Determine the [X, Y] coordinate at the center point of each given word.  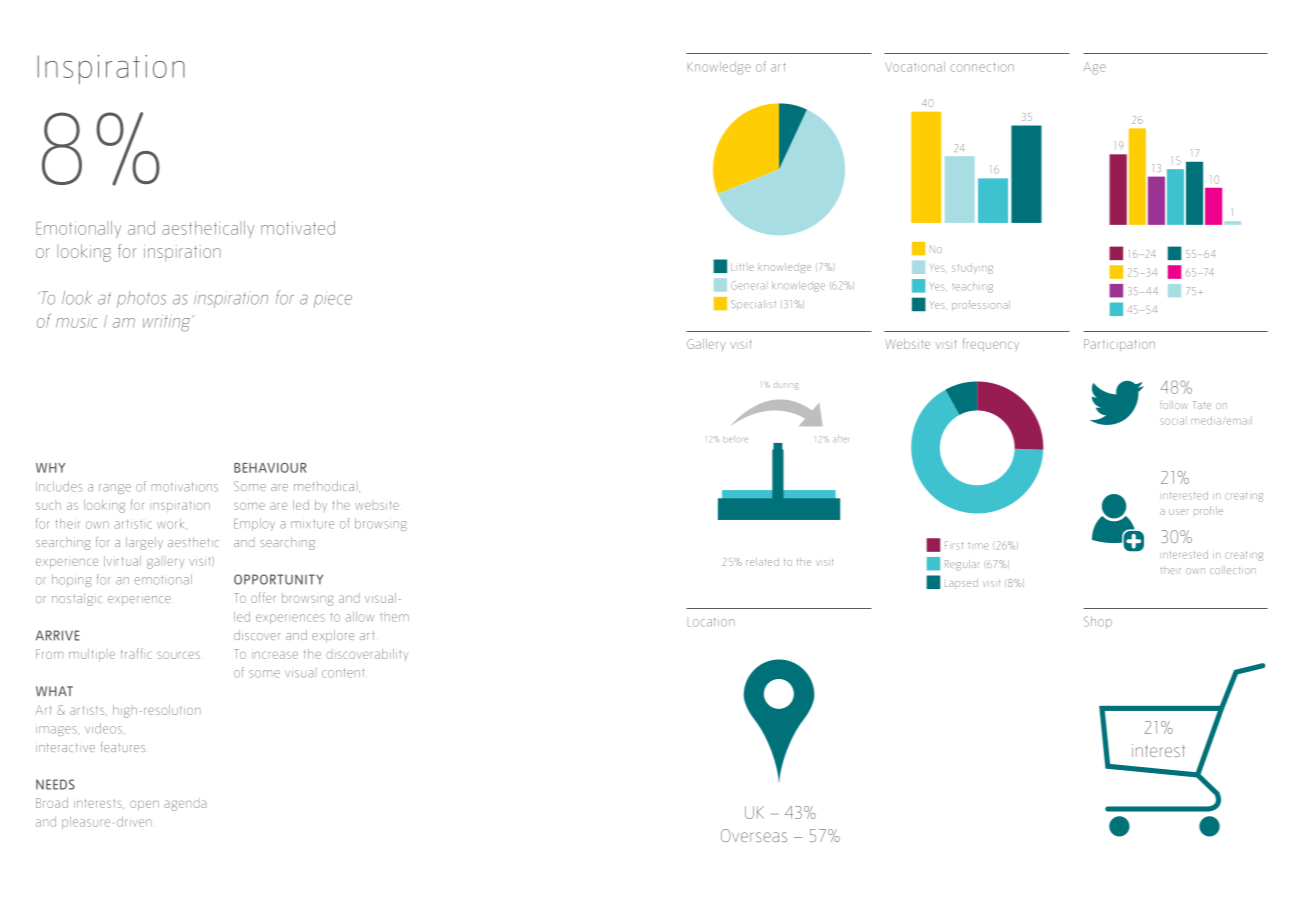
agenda [185, 805]
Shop [1098, 622]
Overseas [754, 835]
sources [178, 655]
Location [711, 622]
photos [141, 299]
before [735, 439]
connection [982, 67]
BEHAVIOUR [270, 468]
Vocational [915, 66]
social [1172, 421]
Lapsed [961, 584]
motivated [298, 228]
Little [742, 267]
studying [972, 268]
